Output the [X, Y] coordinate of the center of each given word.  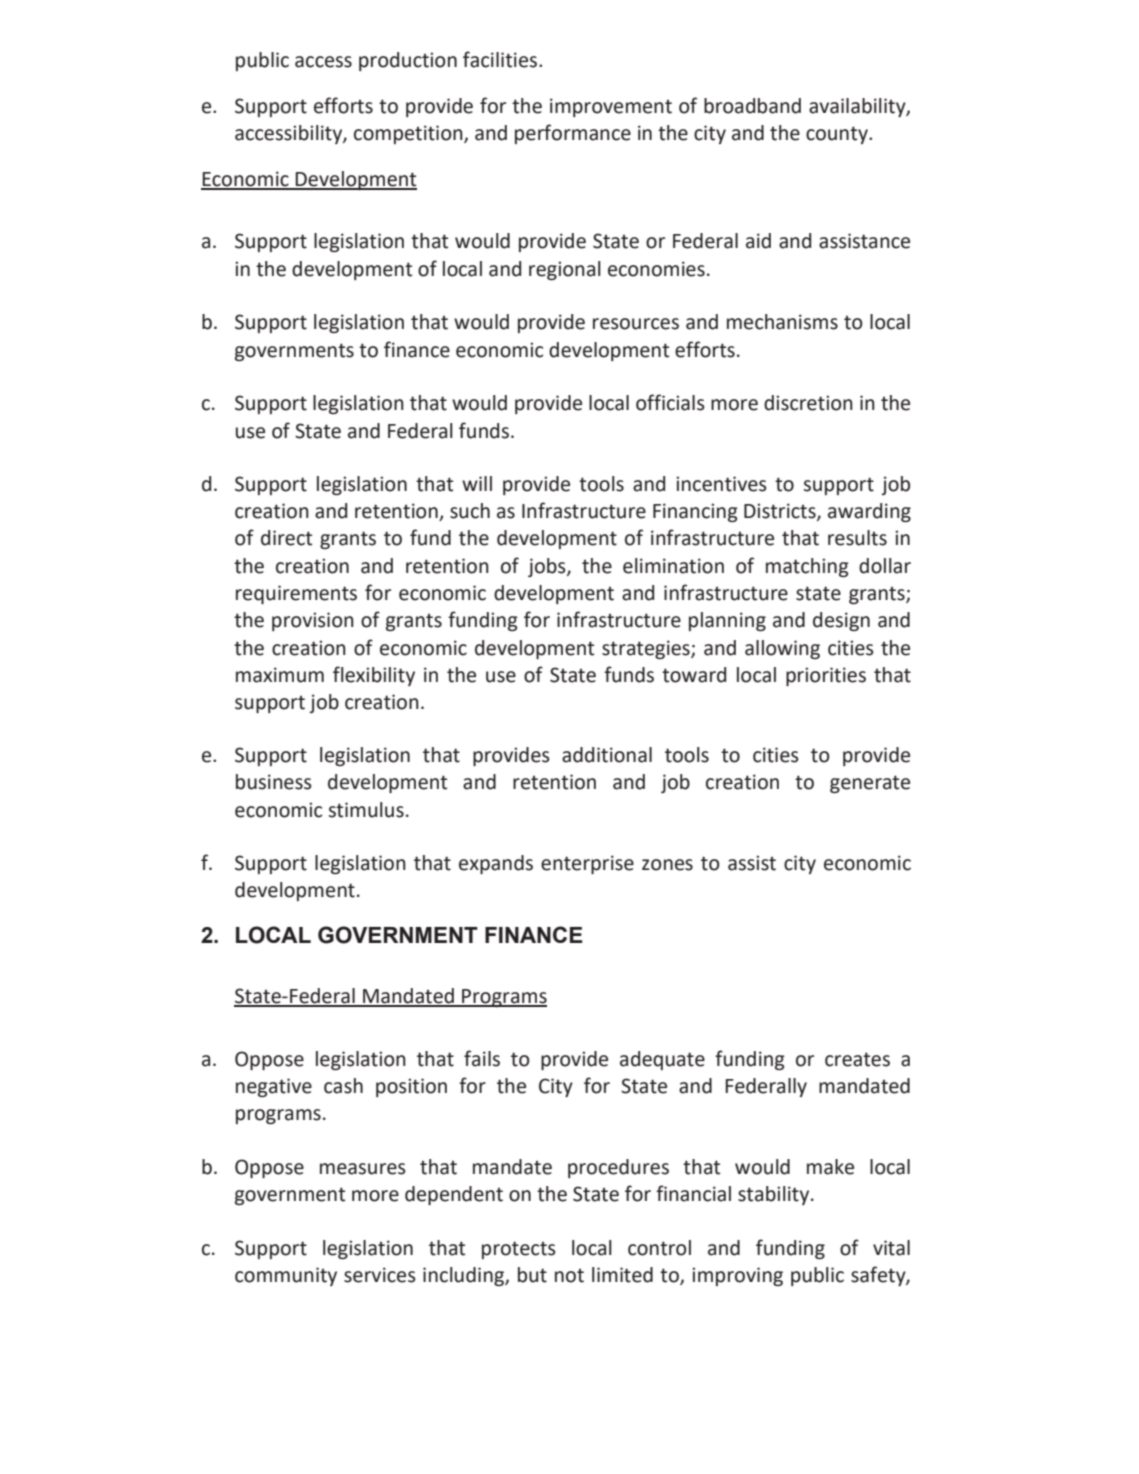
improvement [611, 107]
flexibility [374, 676]
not [569, 1276]
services [380, 1275]
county [838, 135]
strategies [647, 649]
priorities [826, 676]
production [408, 61]
